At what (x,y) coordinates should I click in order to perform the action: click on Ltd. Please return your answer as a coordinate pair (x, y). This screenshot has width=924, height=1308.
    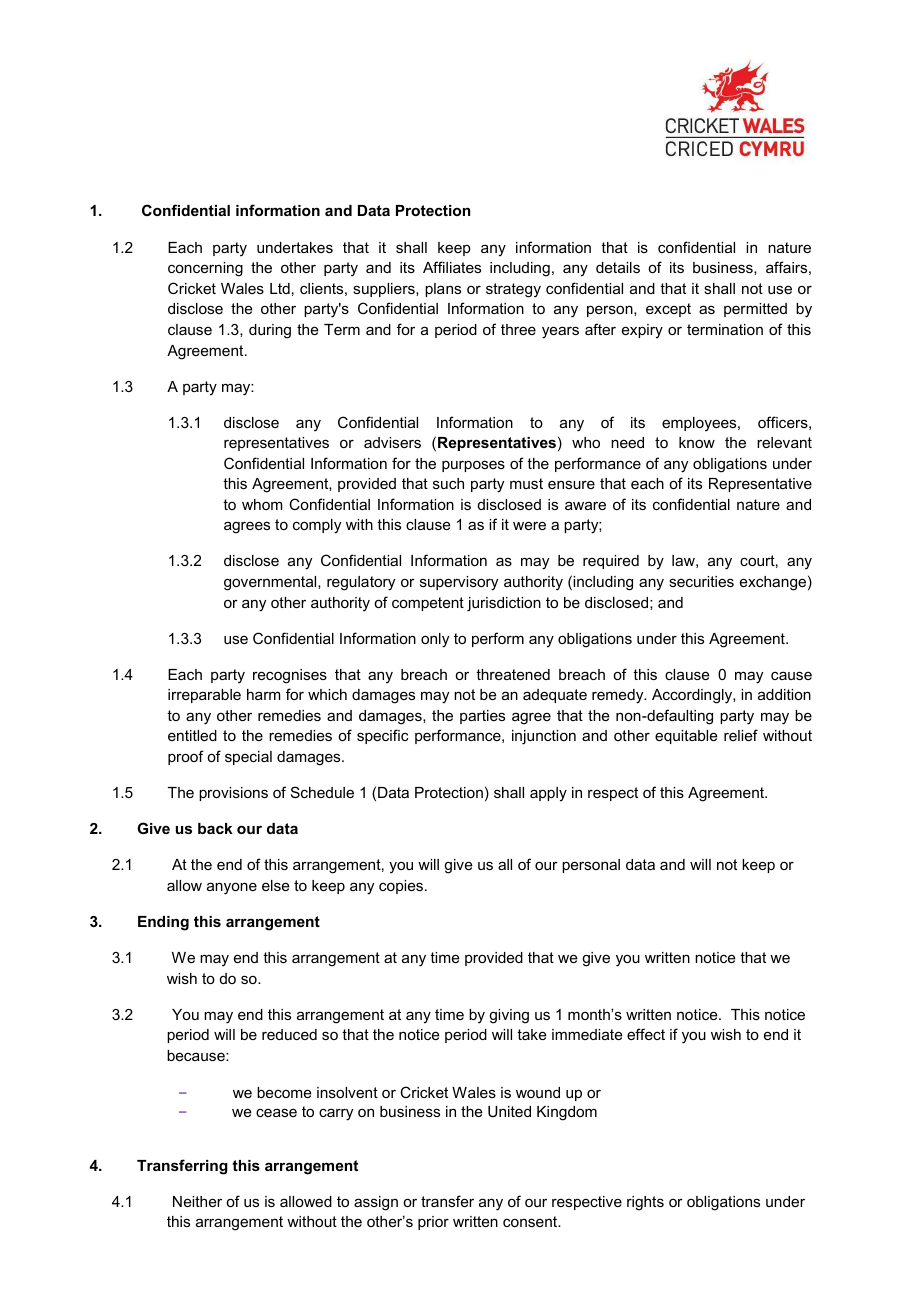
    Looking at the image, I should click on (280, 288).
